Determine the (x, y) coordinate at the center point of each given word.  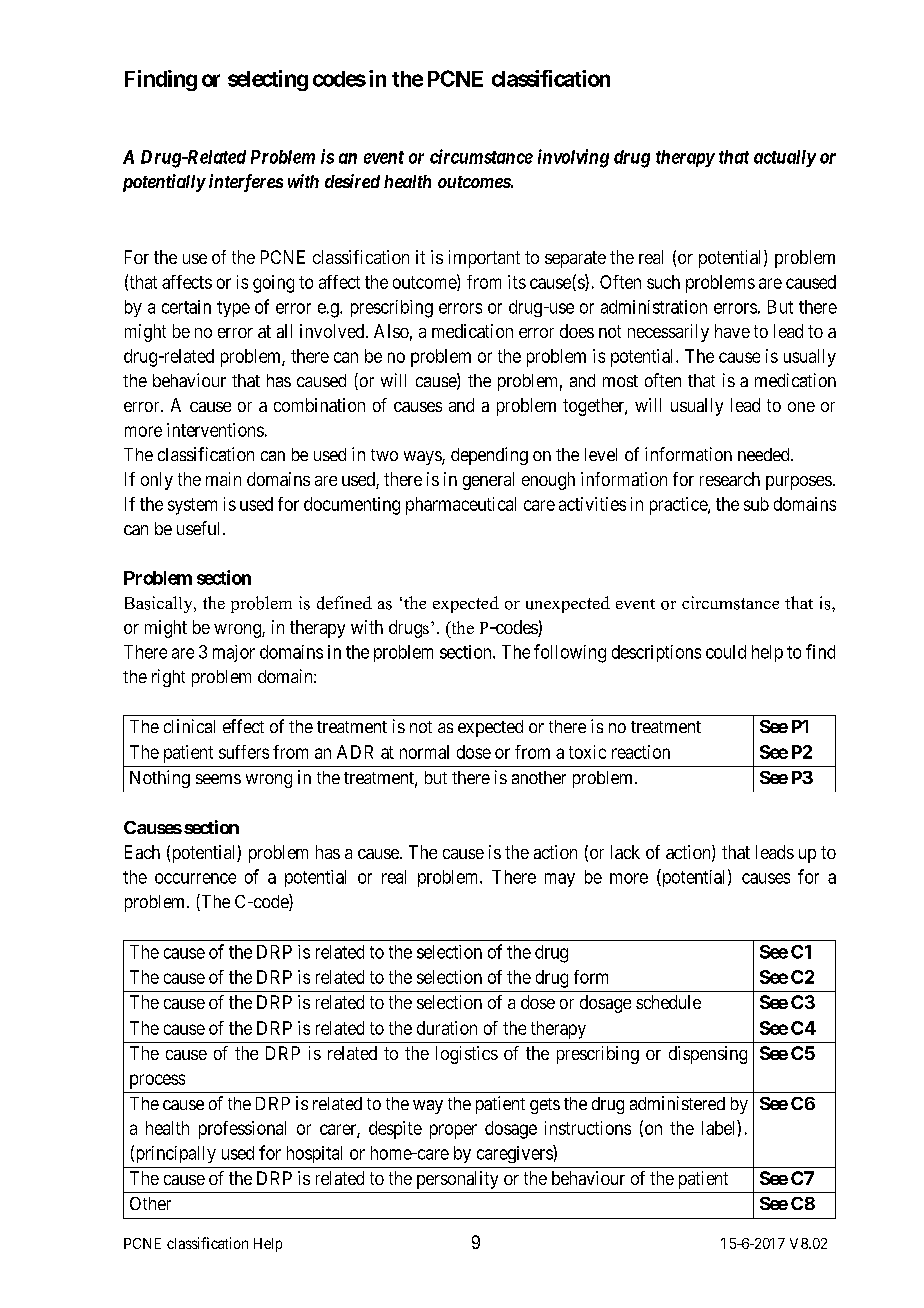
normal (424, 752)
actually (785, 158)
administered (677, 1103)
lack (625, 852)
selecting (268, 80)
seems (218, 779)
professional (242, 1130)
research (730, 479)
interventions (215, 430)
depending (489, 456)
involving (573, 158)
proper (453, 1131)
